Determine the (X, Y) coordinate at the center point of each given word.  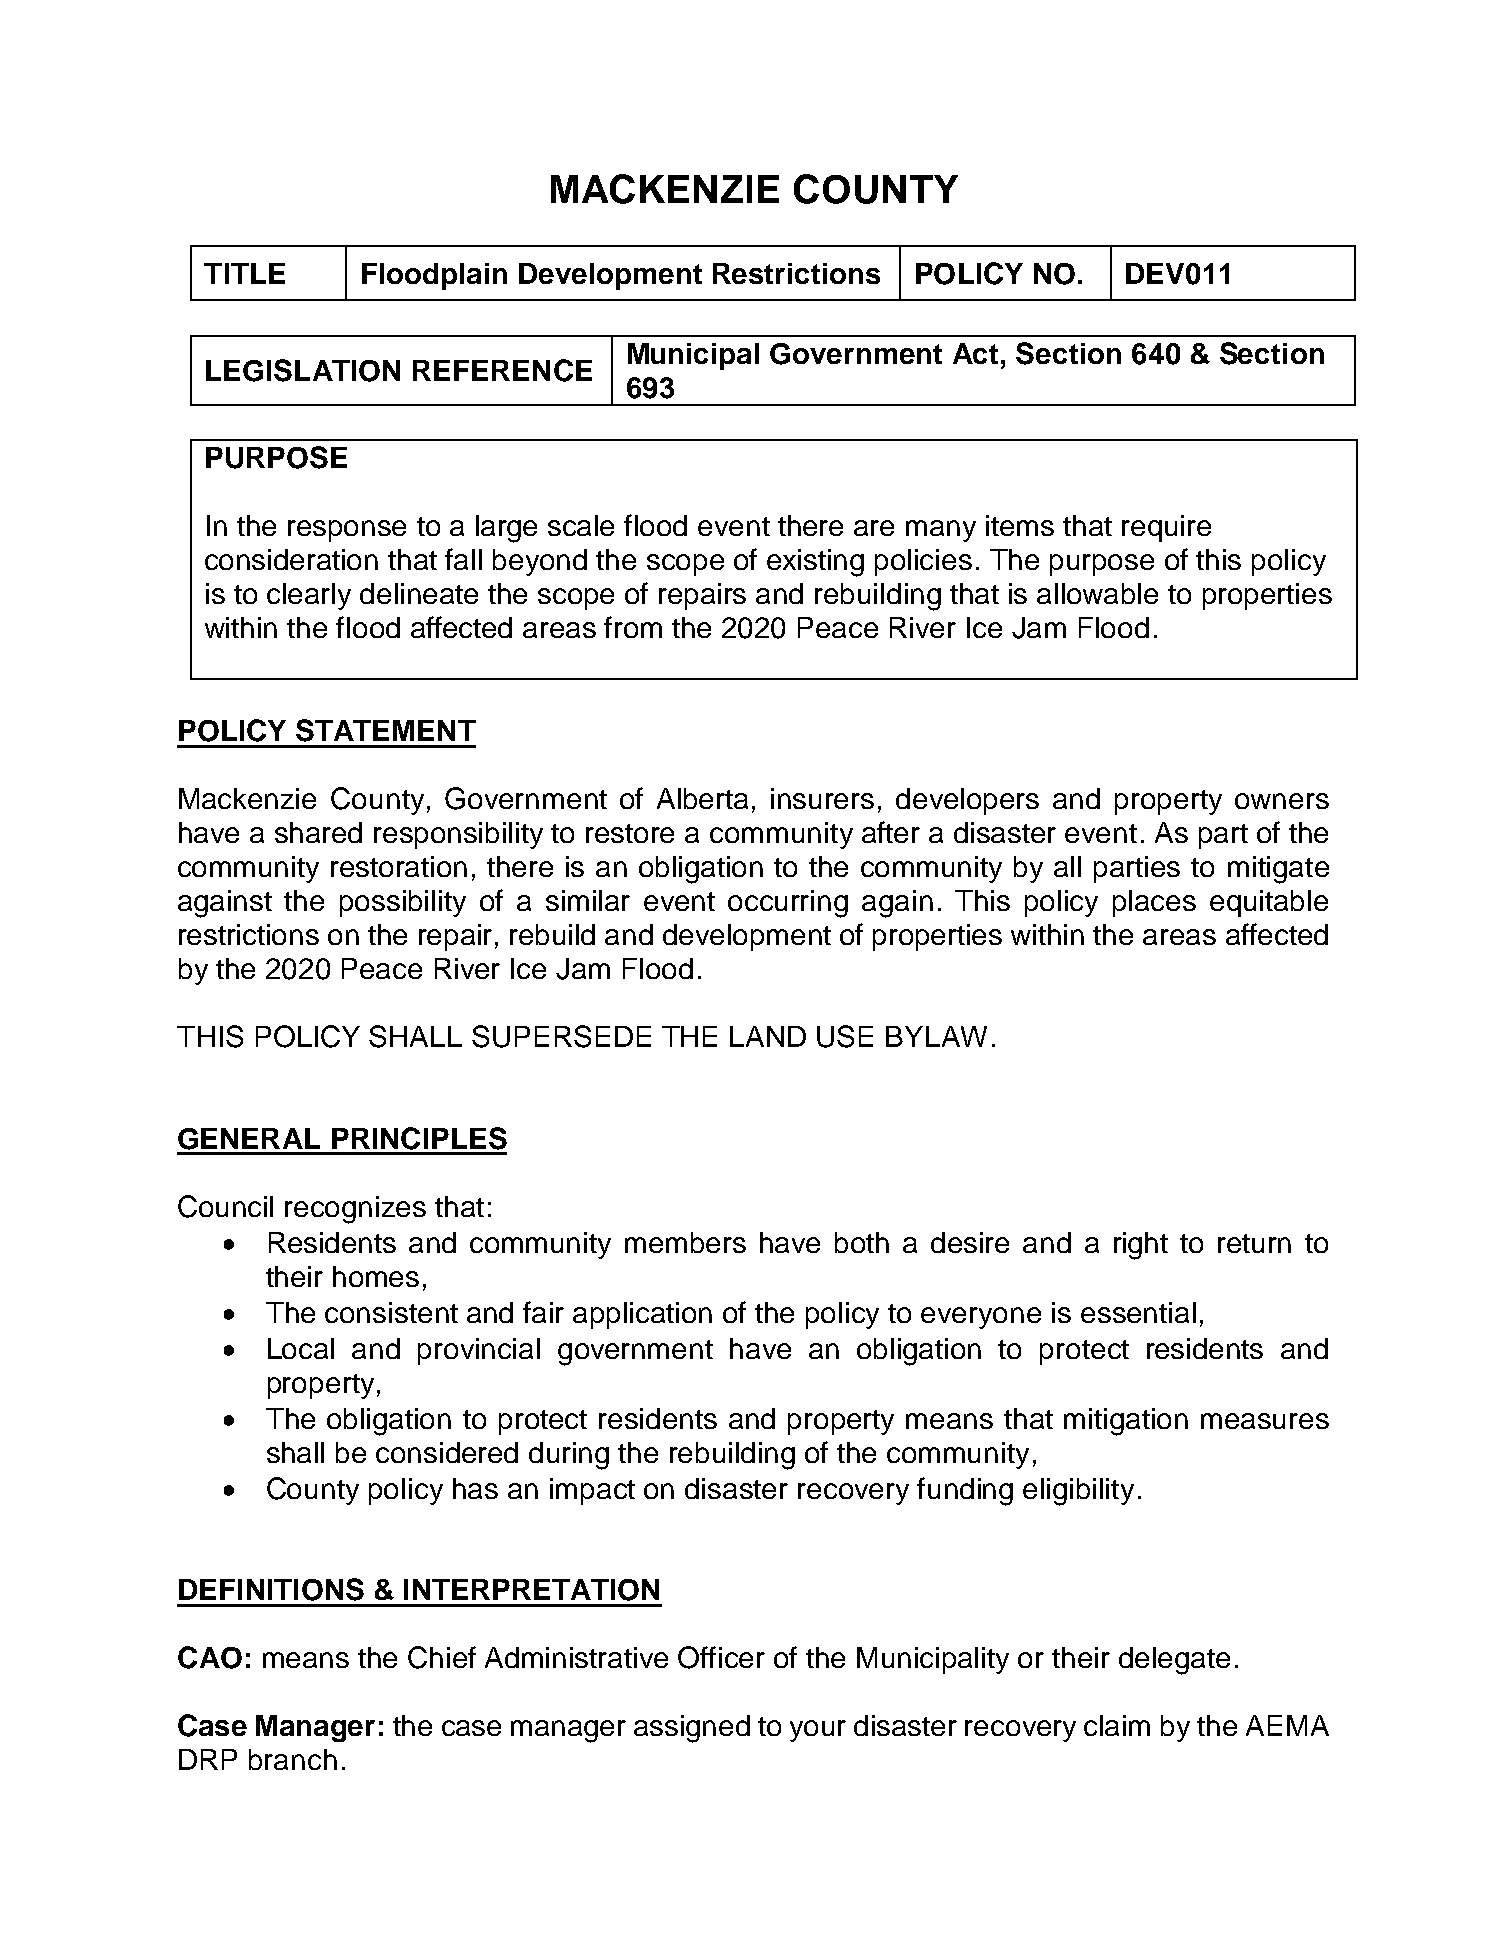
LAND (768, 1036)
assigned (692, 1729)
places (1154, 903)
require (1166, 528)
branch (293, 1759)
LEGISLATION (303, 370)
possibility (403, 903)
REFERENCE (502, 370)
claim (1117, 1725)
